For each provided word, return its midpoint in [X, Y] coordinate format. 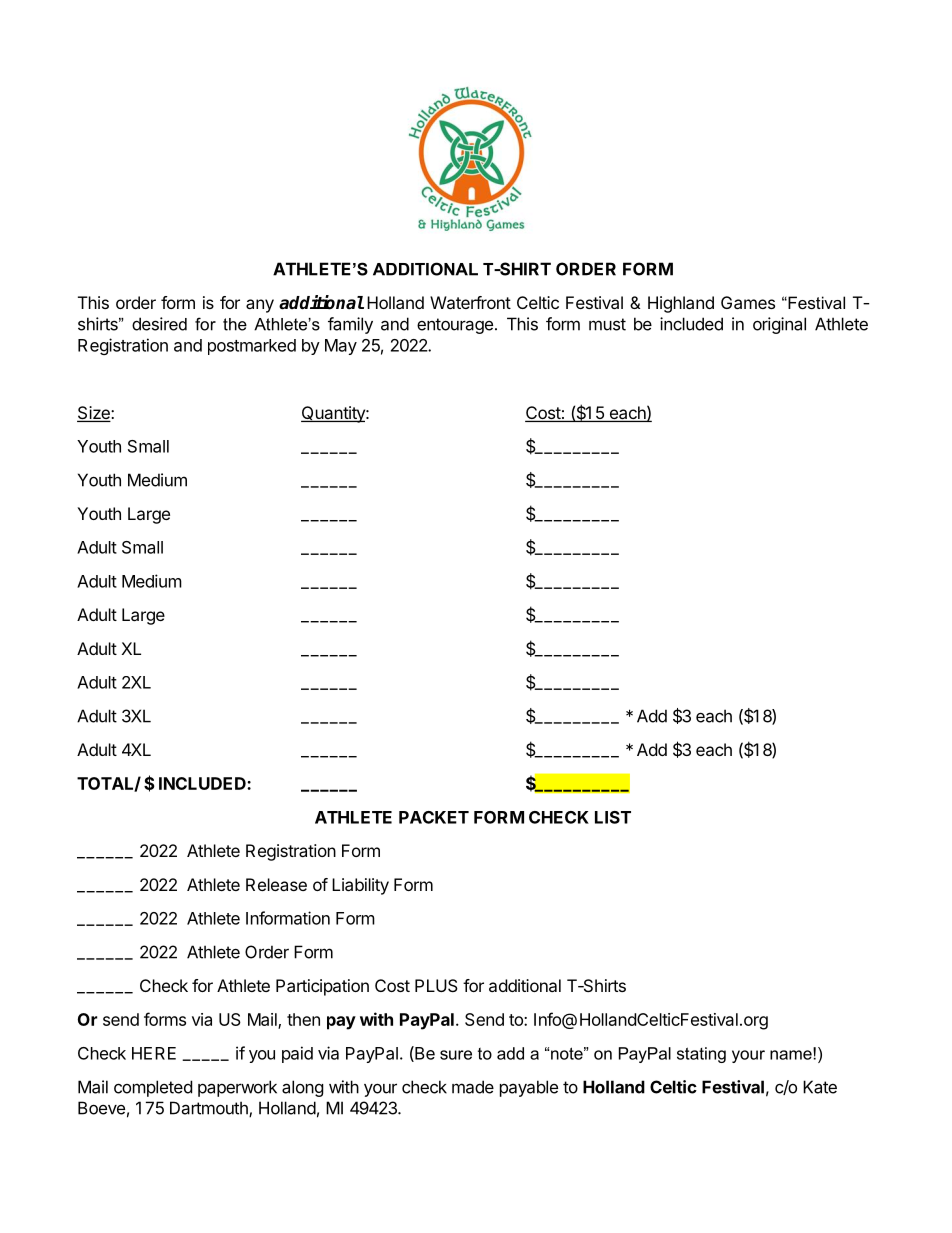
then [303, 1019]
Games [748, 302]
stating [701, 1055]
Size [94, 414]
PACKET [434, 817]
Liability [360, 886]
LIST [613, 817]
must [607, 324]
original [779, 325]
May [341, 347]
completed [153, 1088]
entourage [455, 326]
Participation [322, 987]
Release [276, 884]
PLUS [436, 985]
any [260, 306]
